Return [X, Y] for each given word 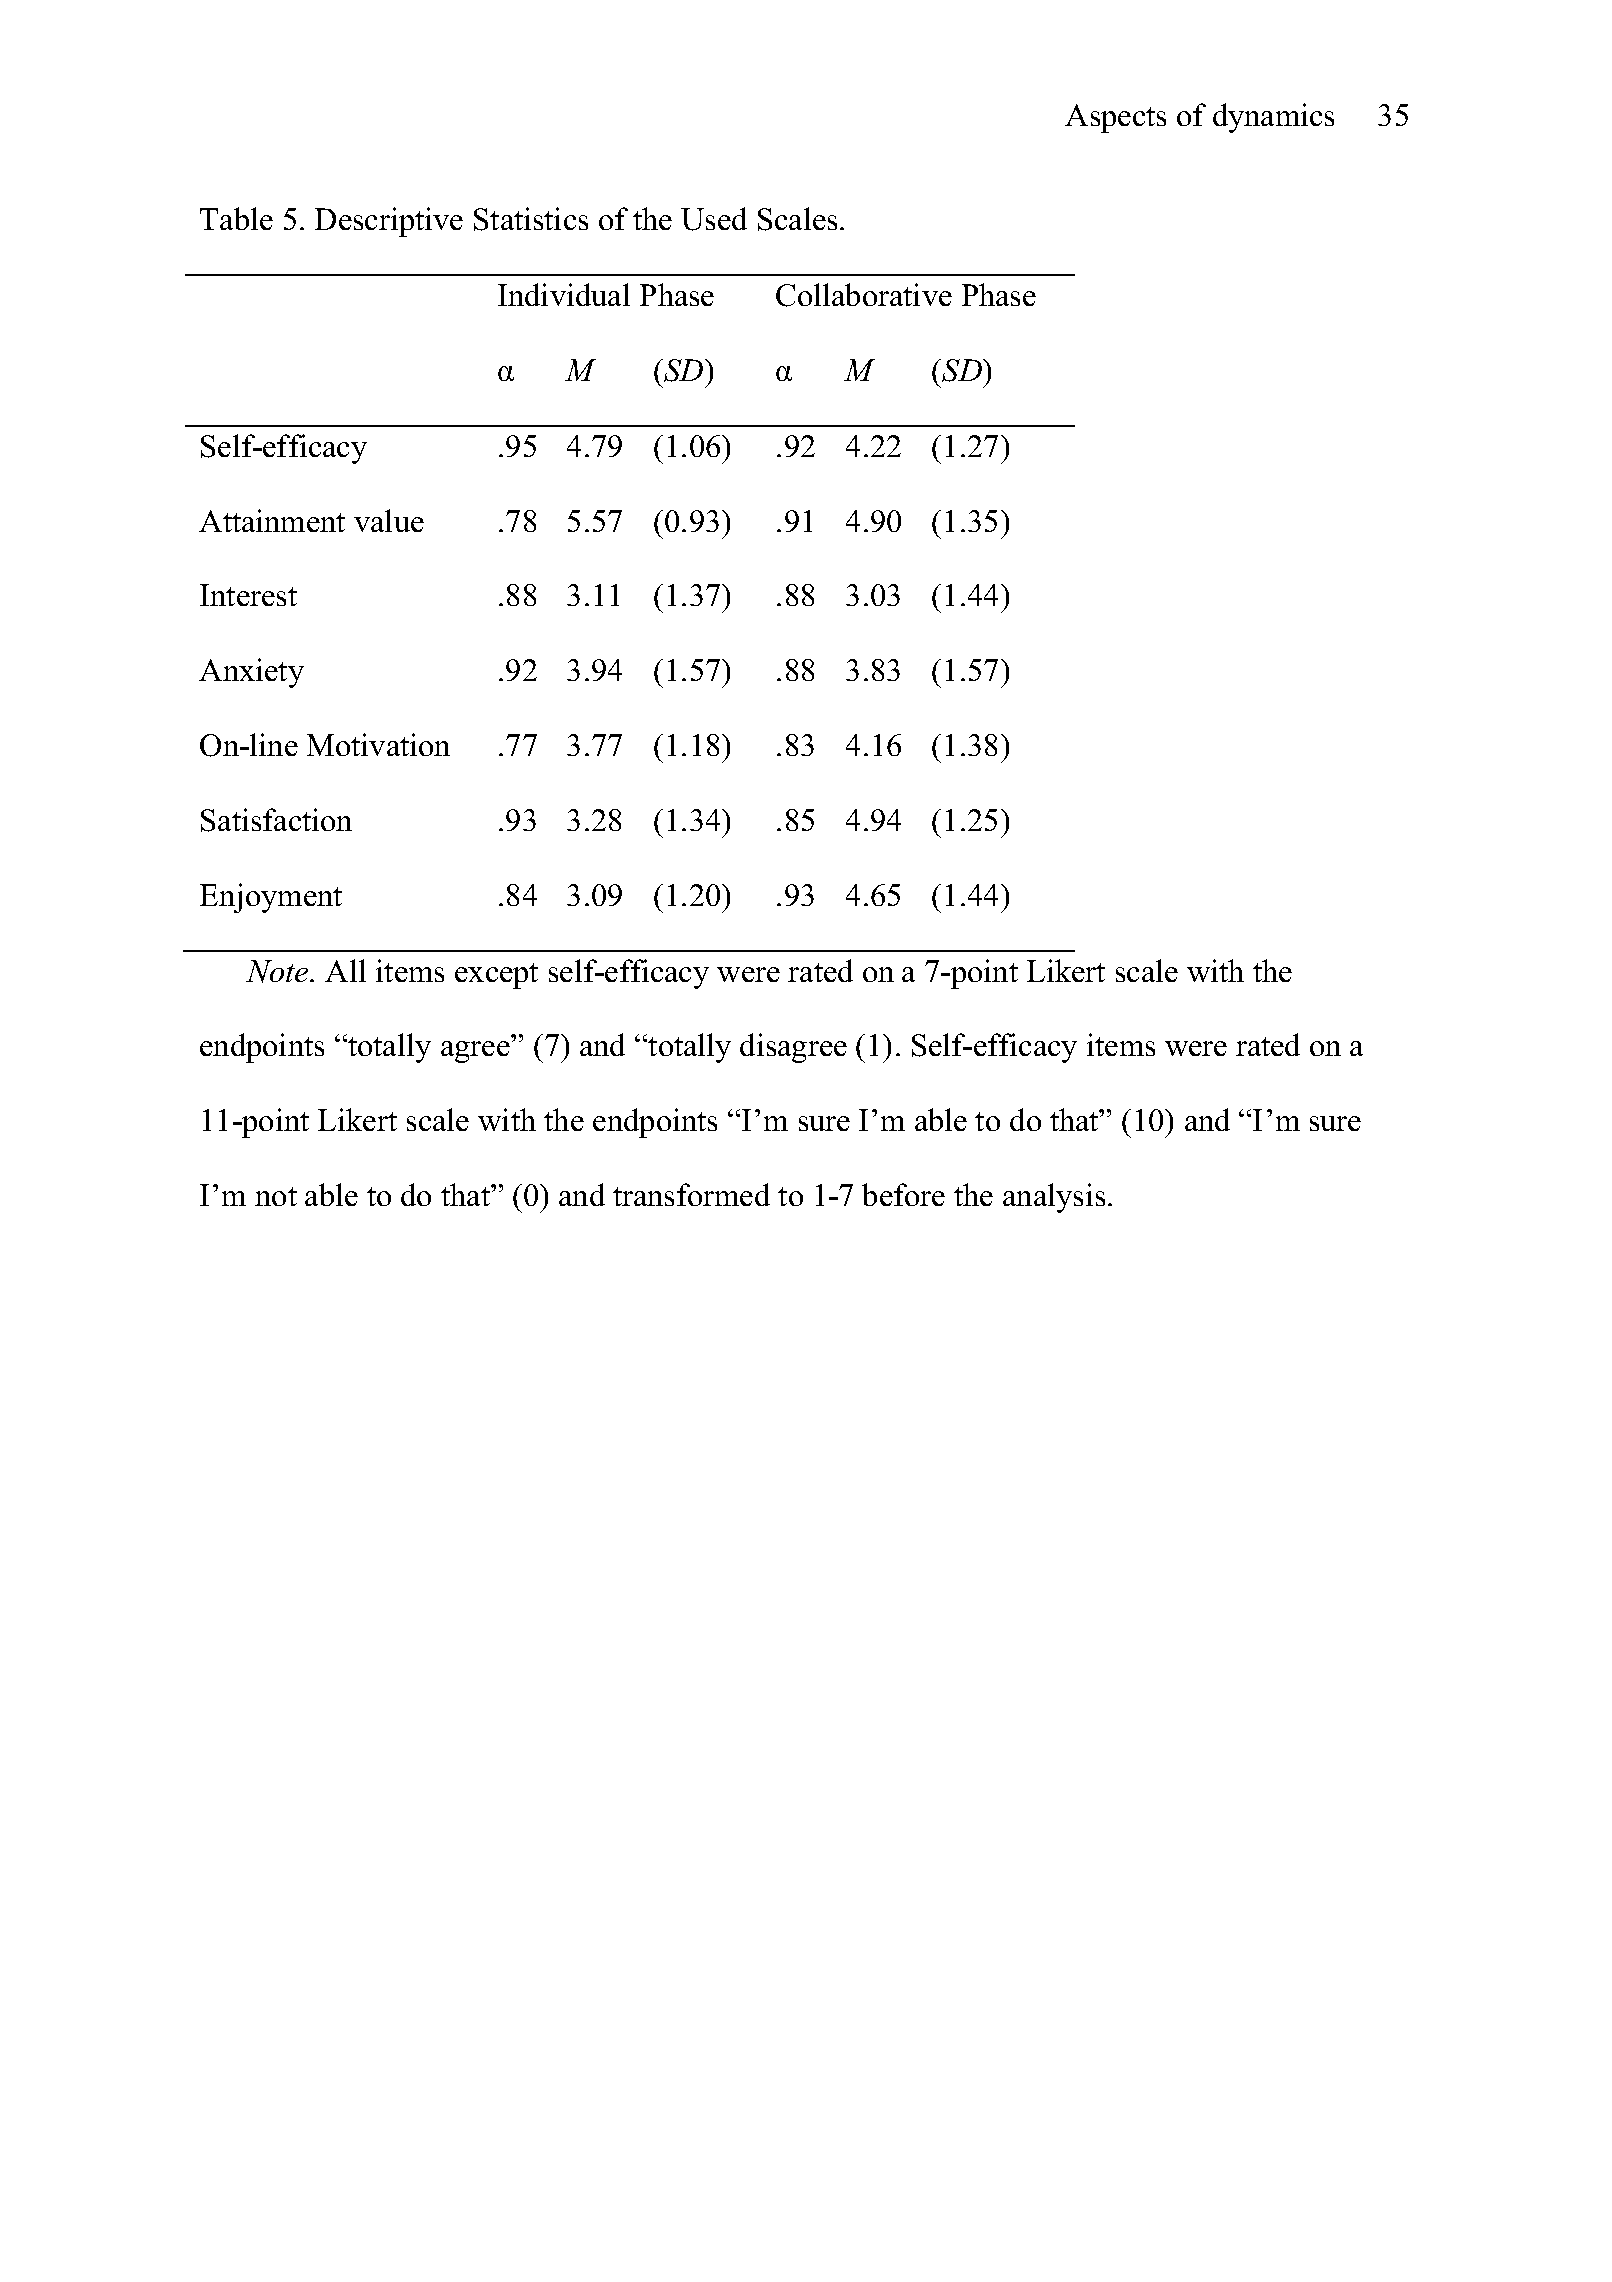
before [903, 1194]
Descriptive [389, 222]
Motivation [378, 744]
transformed [691, 1194]
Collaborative [864, 295]
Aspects [1115, 118]
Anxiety [251, 673]
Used [714, 219]
